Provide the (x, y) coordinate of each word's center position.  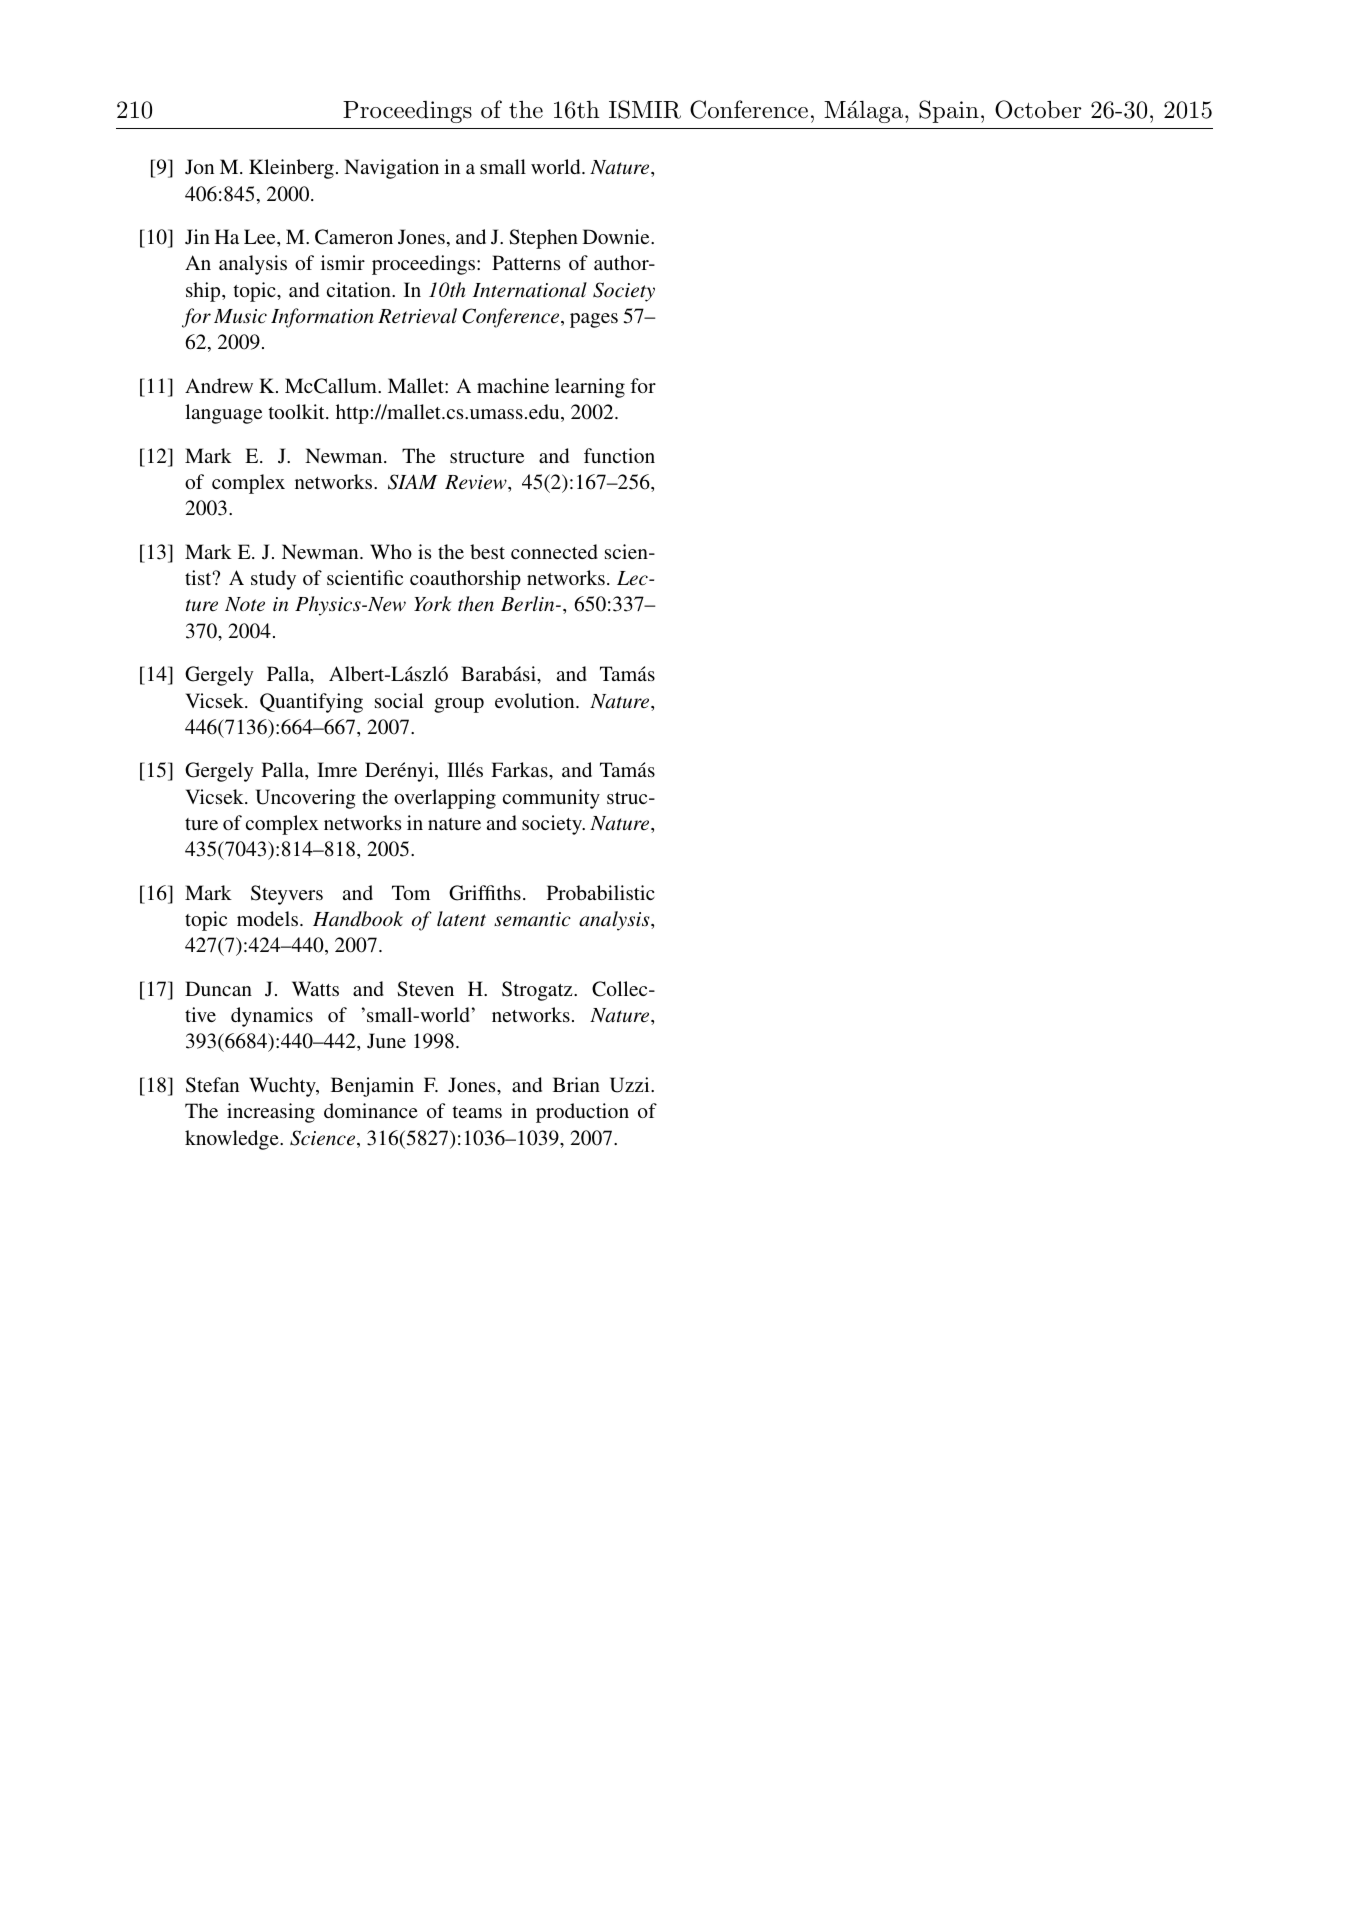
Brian (576, 1084)
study (273, 580)
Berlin (529, 604)
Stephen (543, 239)
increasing (271, 1113)
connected (554, 551)
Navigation (391, 169)
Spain (949, 111)
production (582, 1113)
